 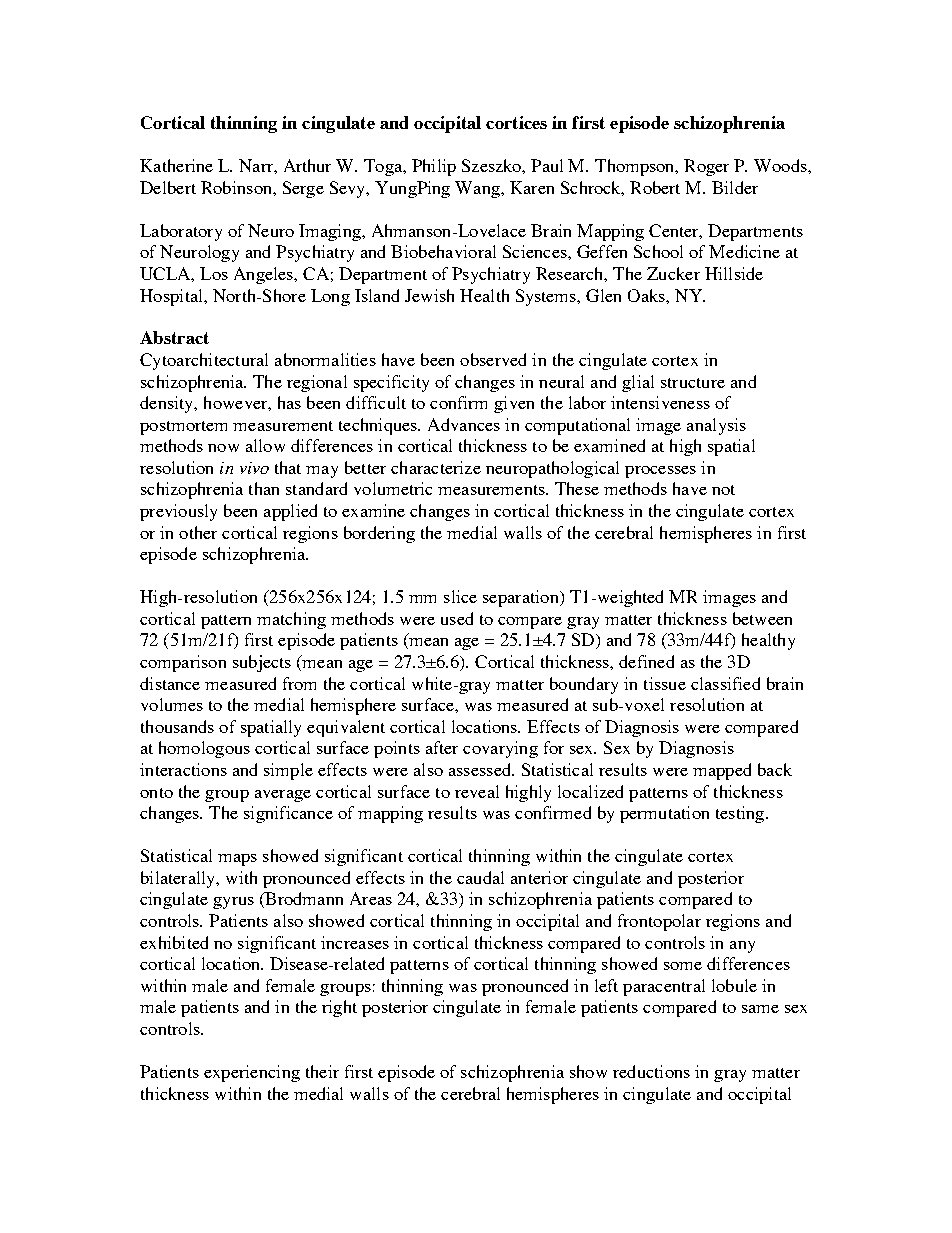 What do you see at coordinates (716, 426) in the screenshot?
I see `analysis` at bounding box center [716, 426].
